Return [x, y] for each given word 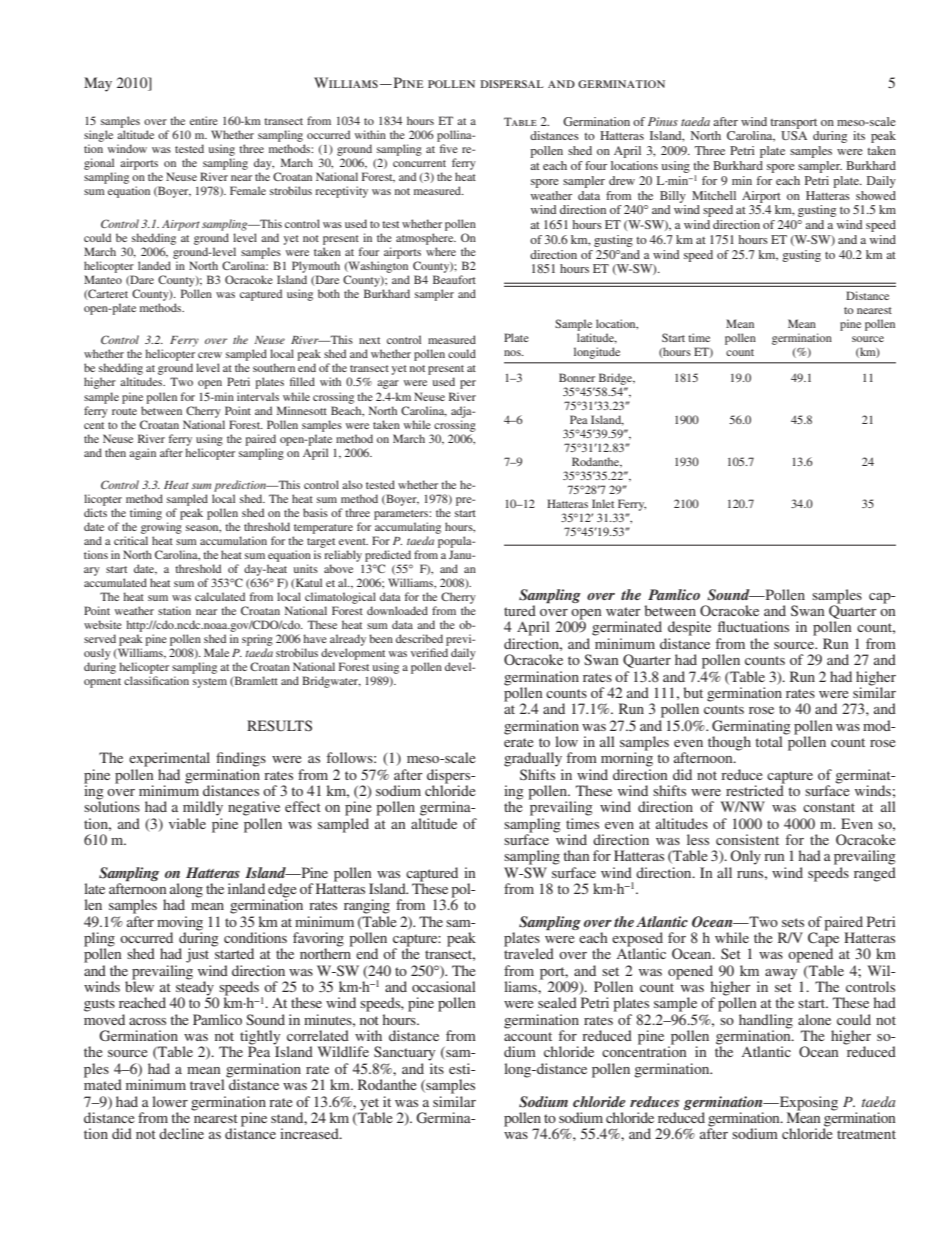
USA [794, 135]
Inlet [603, 503]
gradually [533, 759]
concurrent [419, 163]
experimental [169, 759]
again [142, 454]
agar [388, 384]
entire [204, 120]
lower [170, 1101]
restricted [755, 789]
